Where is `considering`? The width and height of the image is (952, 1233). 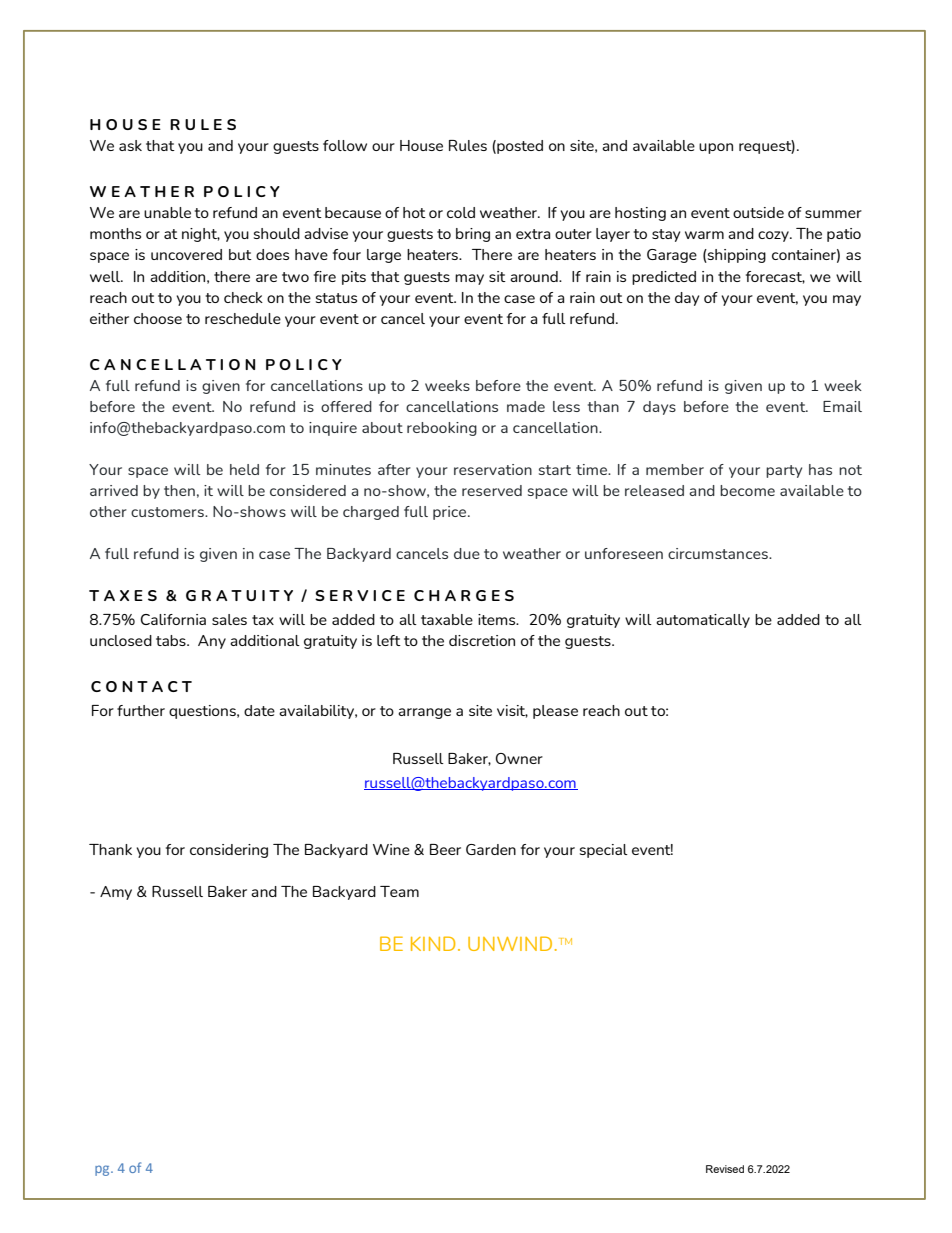 considering is located at coordinates (229, 851).
